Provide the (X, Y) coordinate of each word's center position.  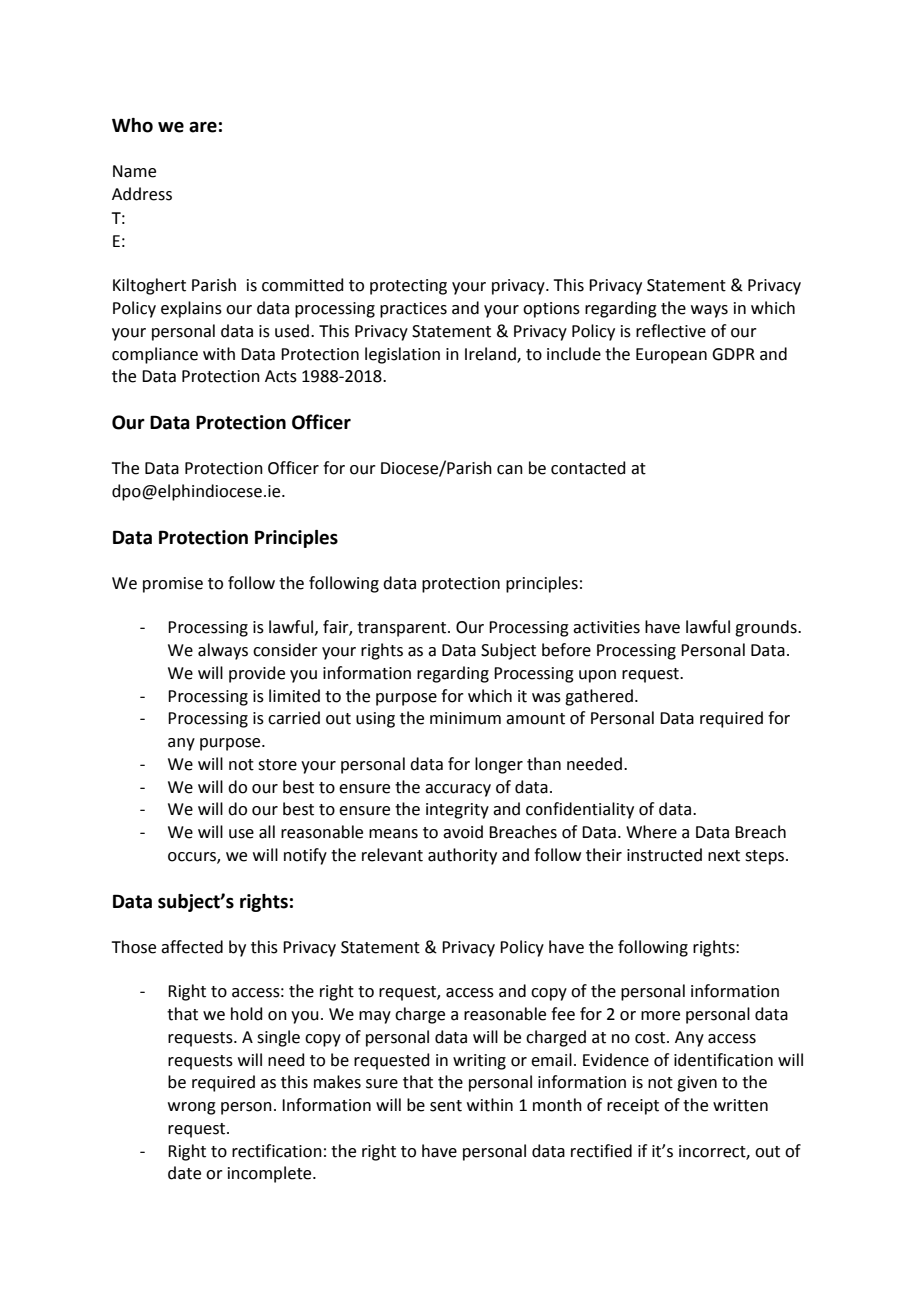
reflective (671, 331)
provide (257, 674)
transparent (403, 629)
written (740, 1105)
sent (446, 1106)
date (184, 1173)
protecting (408, 287)
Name (134, 171)
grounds (767, 628)
